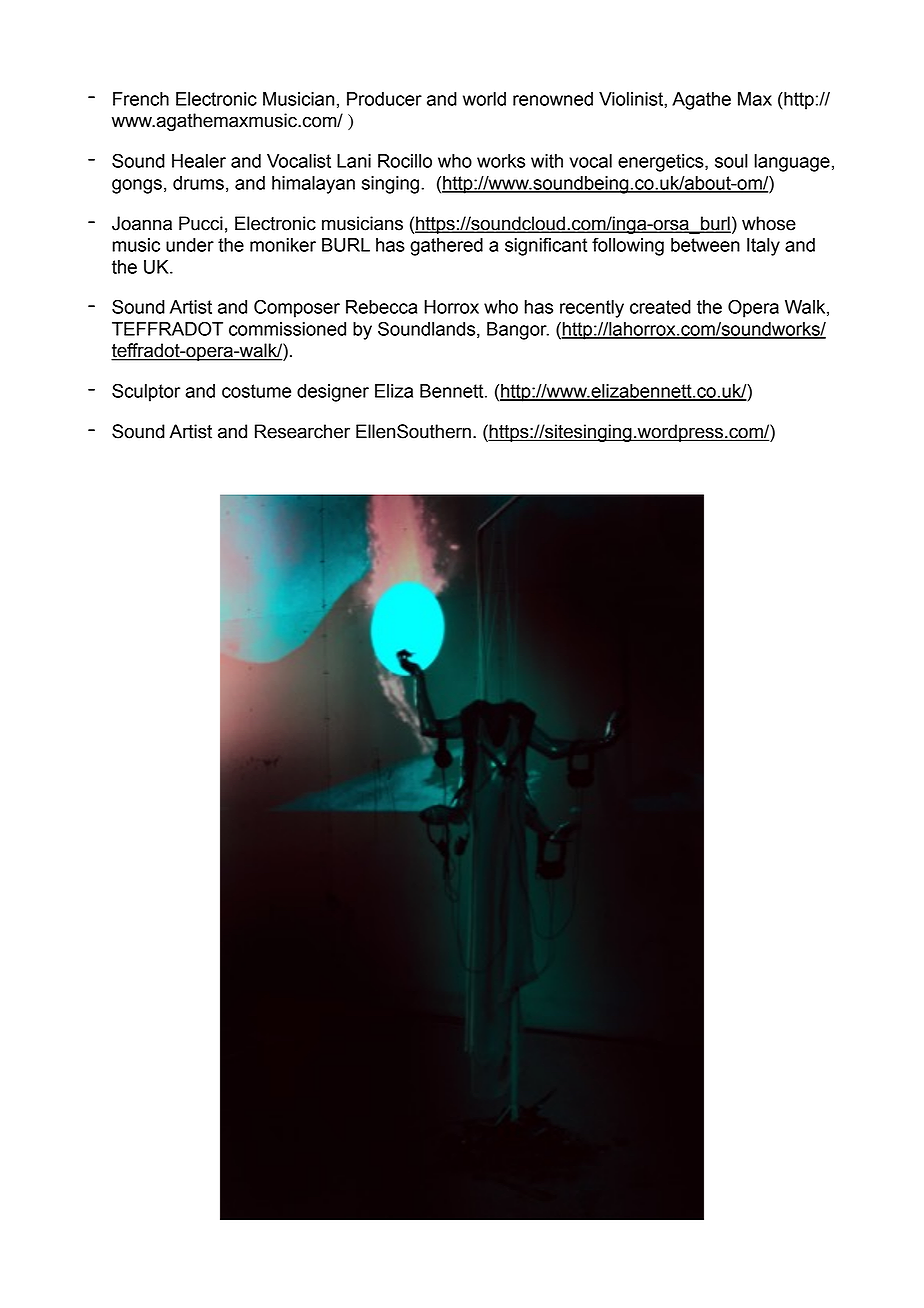  I want to click on gathered, so click(446, 247).
